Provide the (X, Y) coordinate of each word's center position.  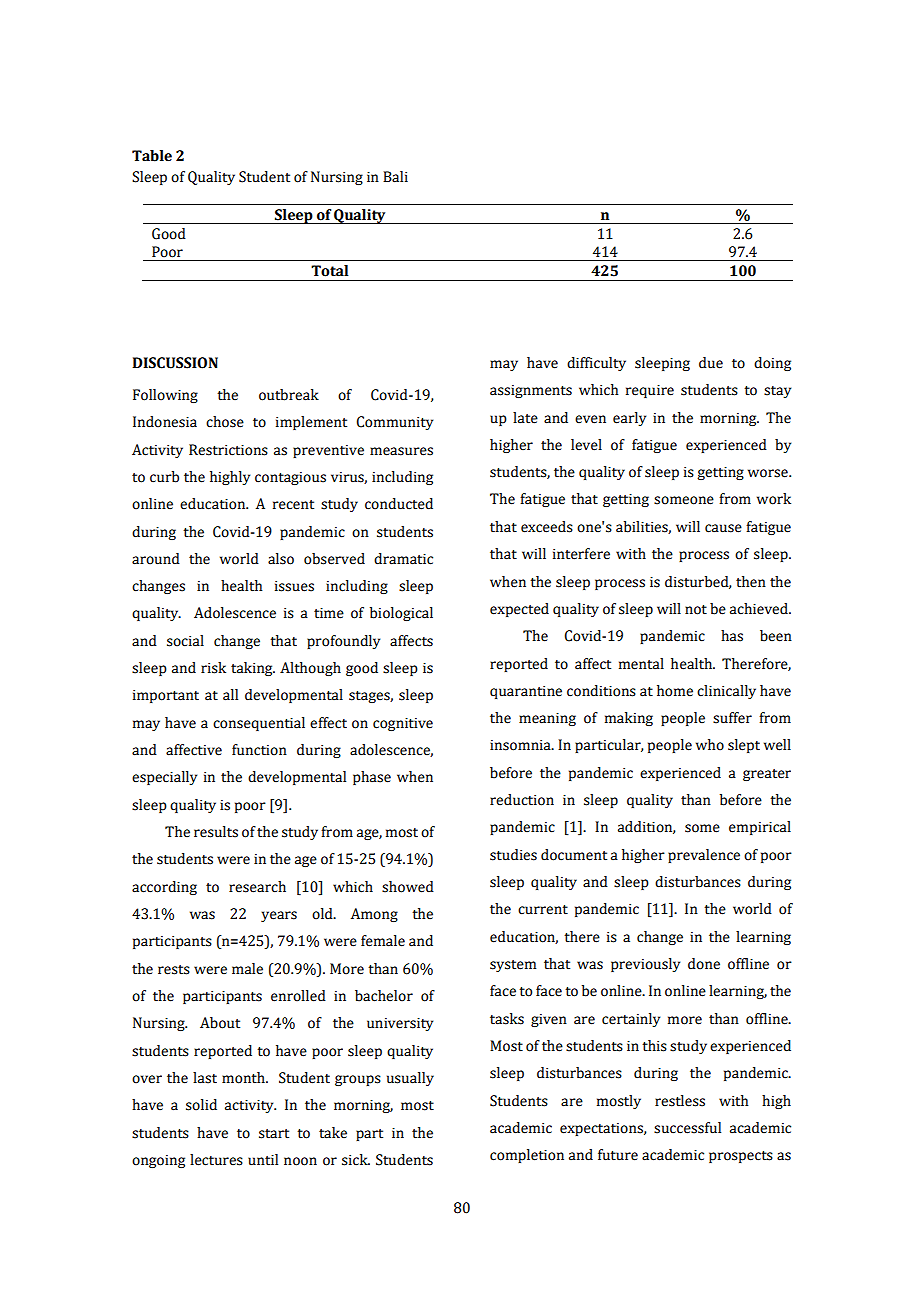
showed (408, 887)
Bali (395, 177)
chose (225, 422)
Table (152, 156)
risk (213, 668)
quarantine (526, 692)
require (650, 391)
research (257, 887)
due (711, 363)
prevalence (704, 856)
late (525, 418)
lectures (216, 1160)
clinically (726, 692)
